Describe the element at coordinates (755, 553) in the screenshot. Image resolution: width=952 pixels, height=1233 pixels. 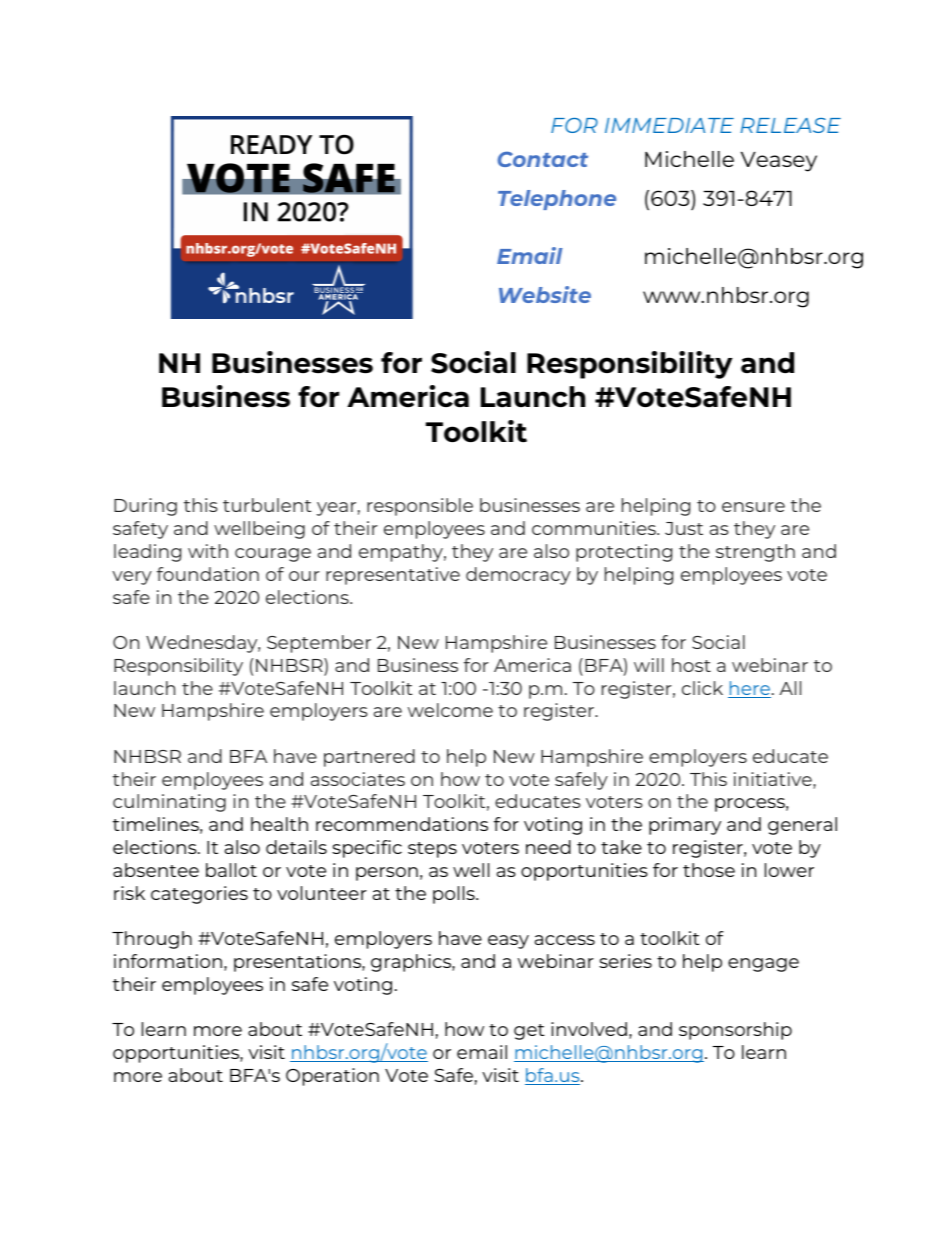
I see `strength` at that location.
